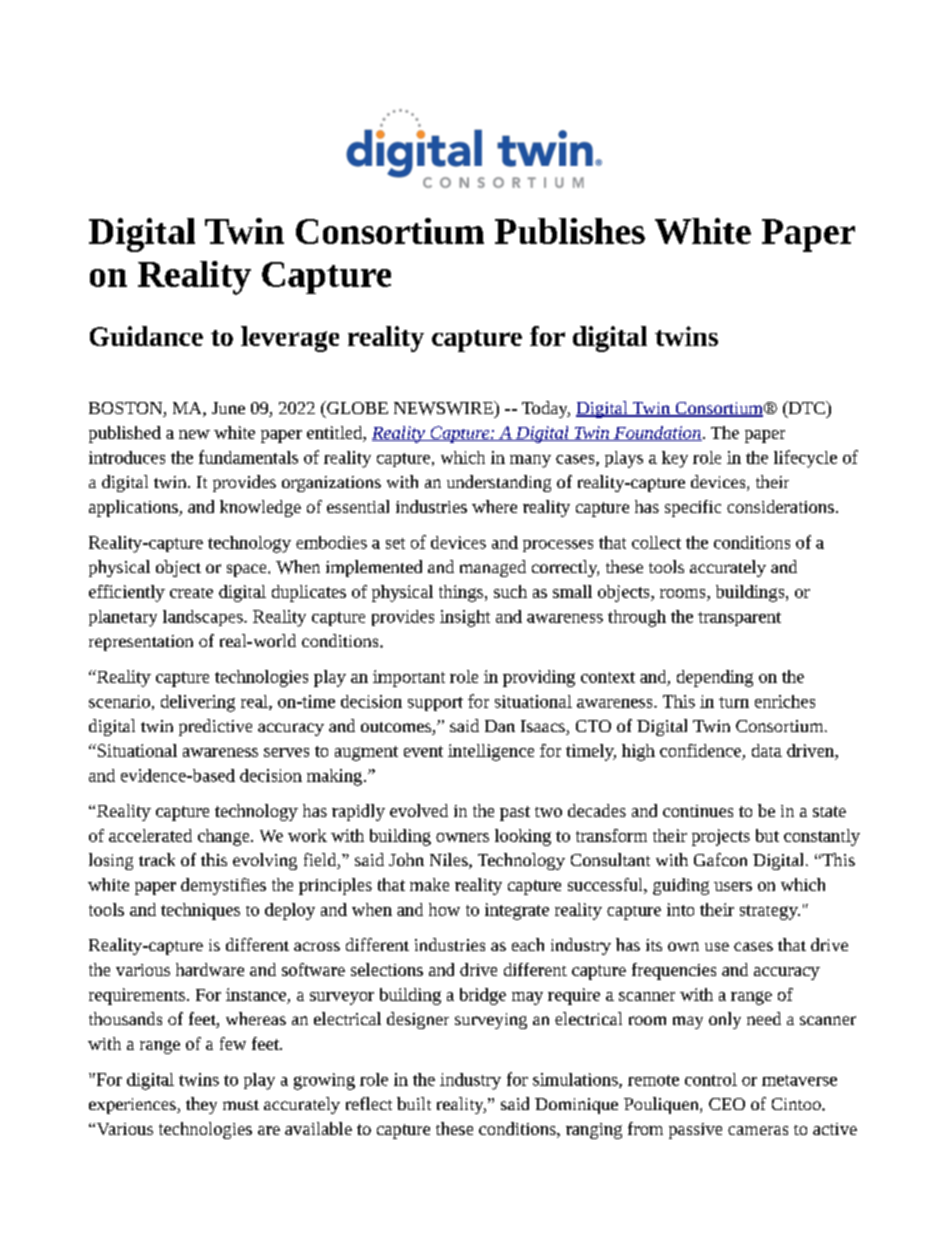 The width and height of the page is (952, 1233). Describe the element at coordinates (499, 483) in the page. I see `understanding` at that location.
